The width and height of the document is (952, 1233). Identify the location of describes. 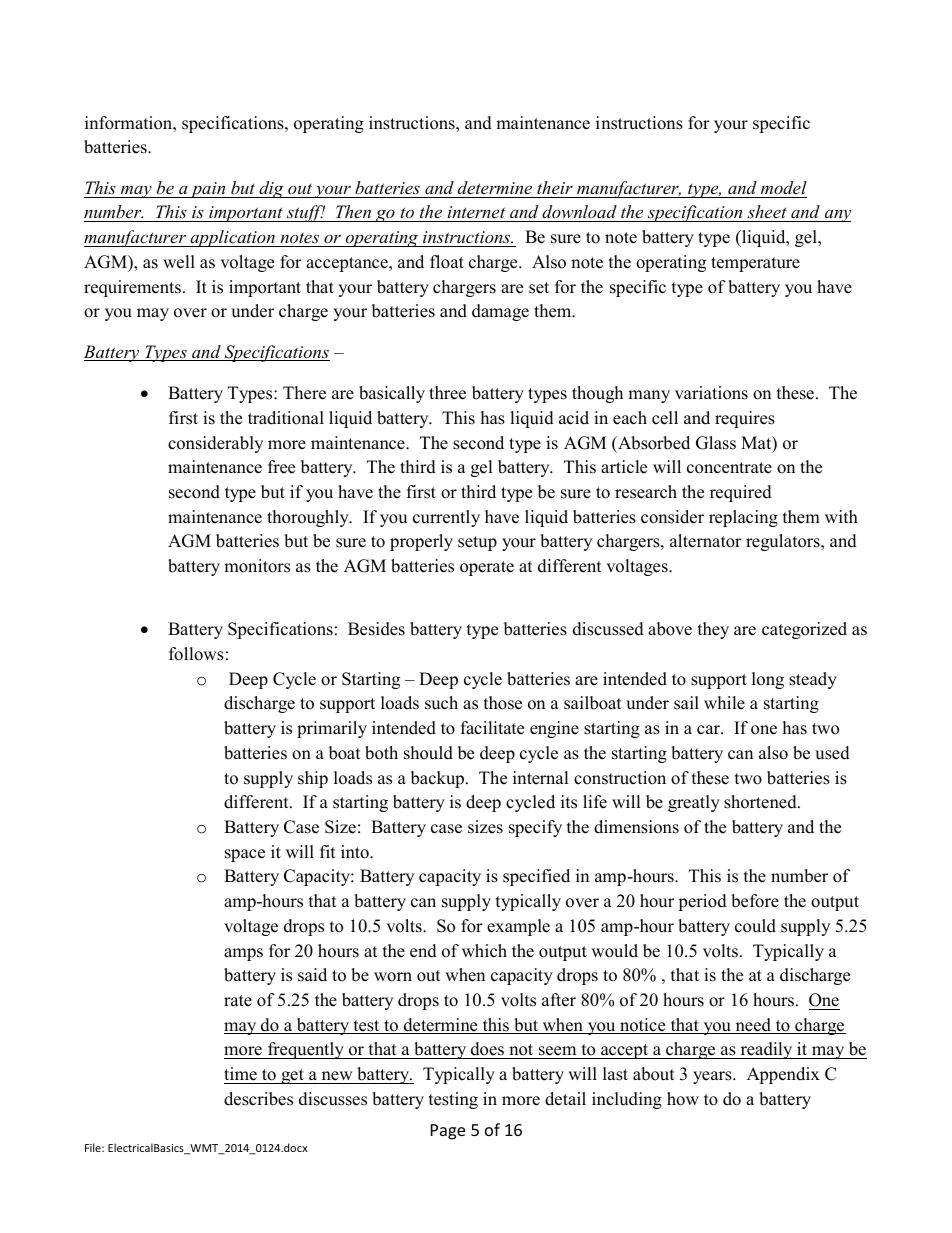
(258, 1099).
